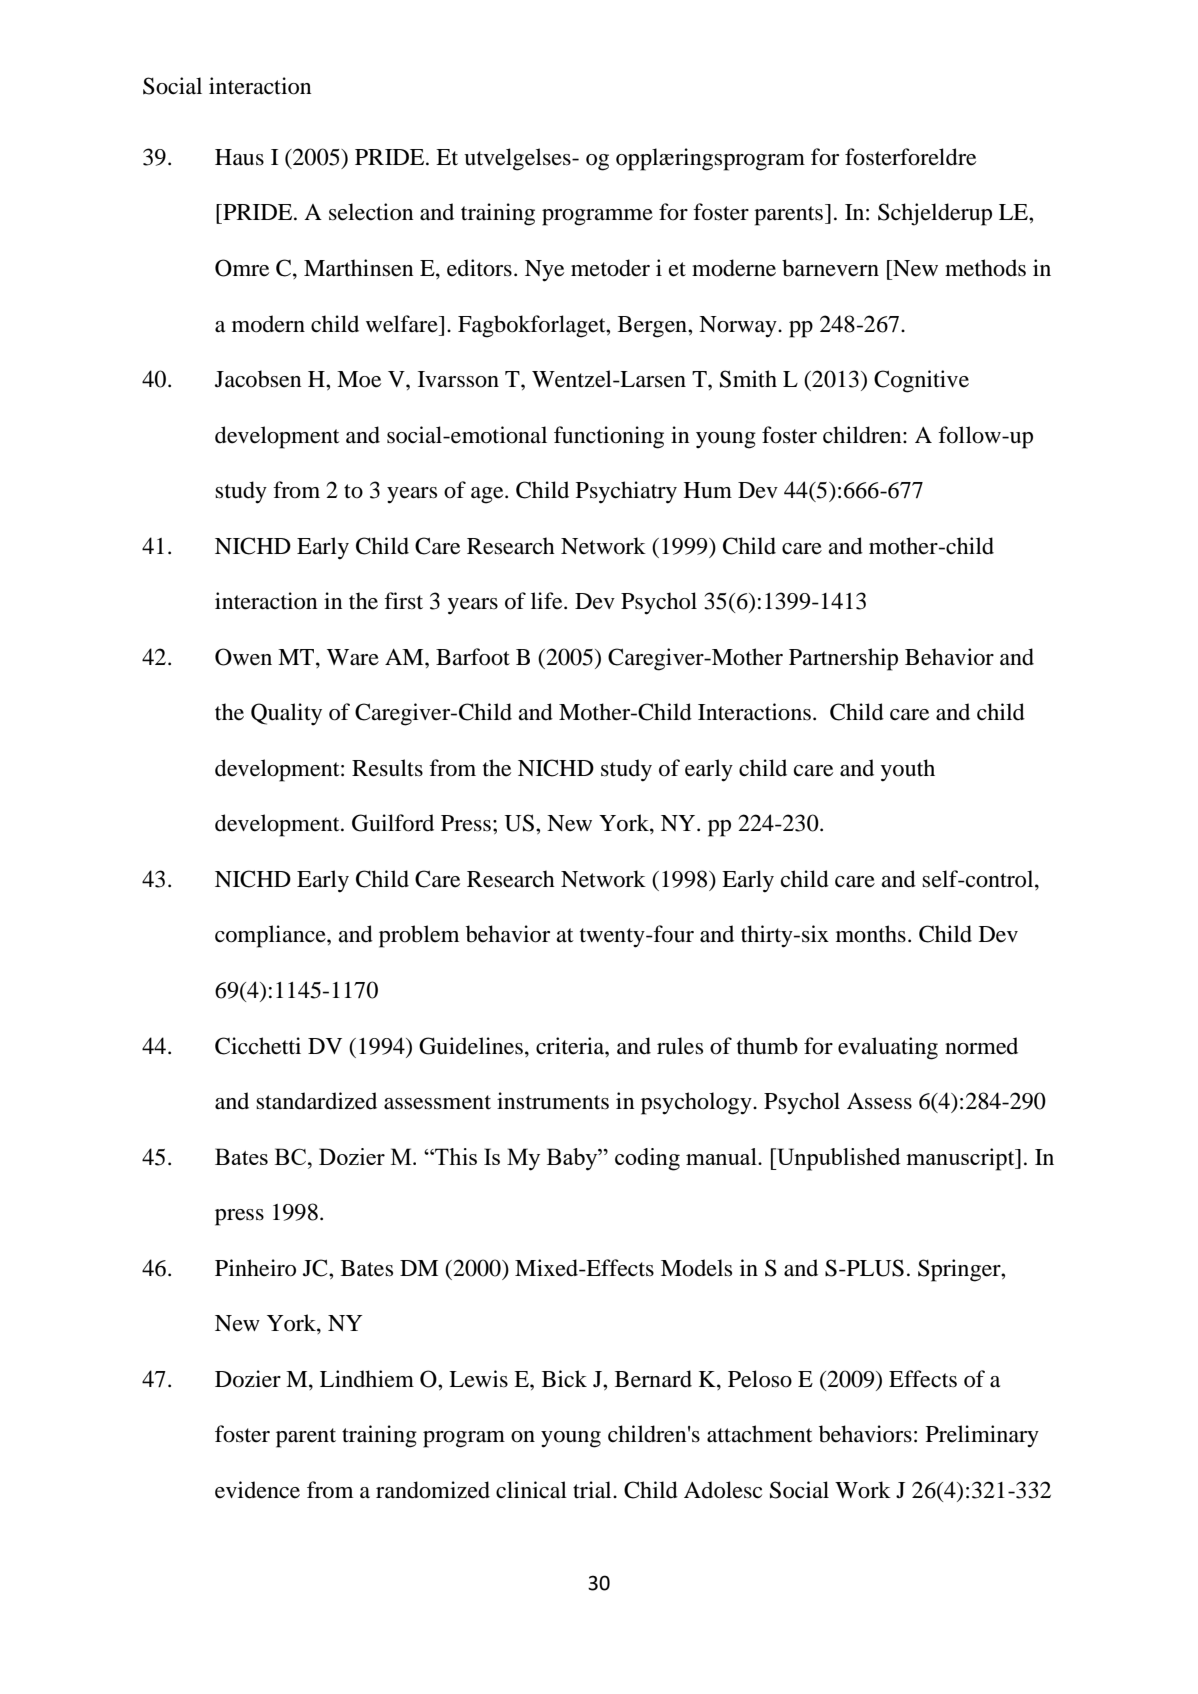 This screenshot has height=1694, width=1198. I want to click on methods, so click(985, 268).
